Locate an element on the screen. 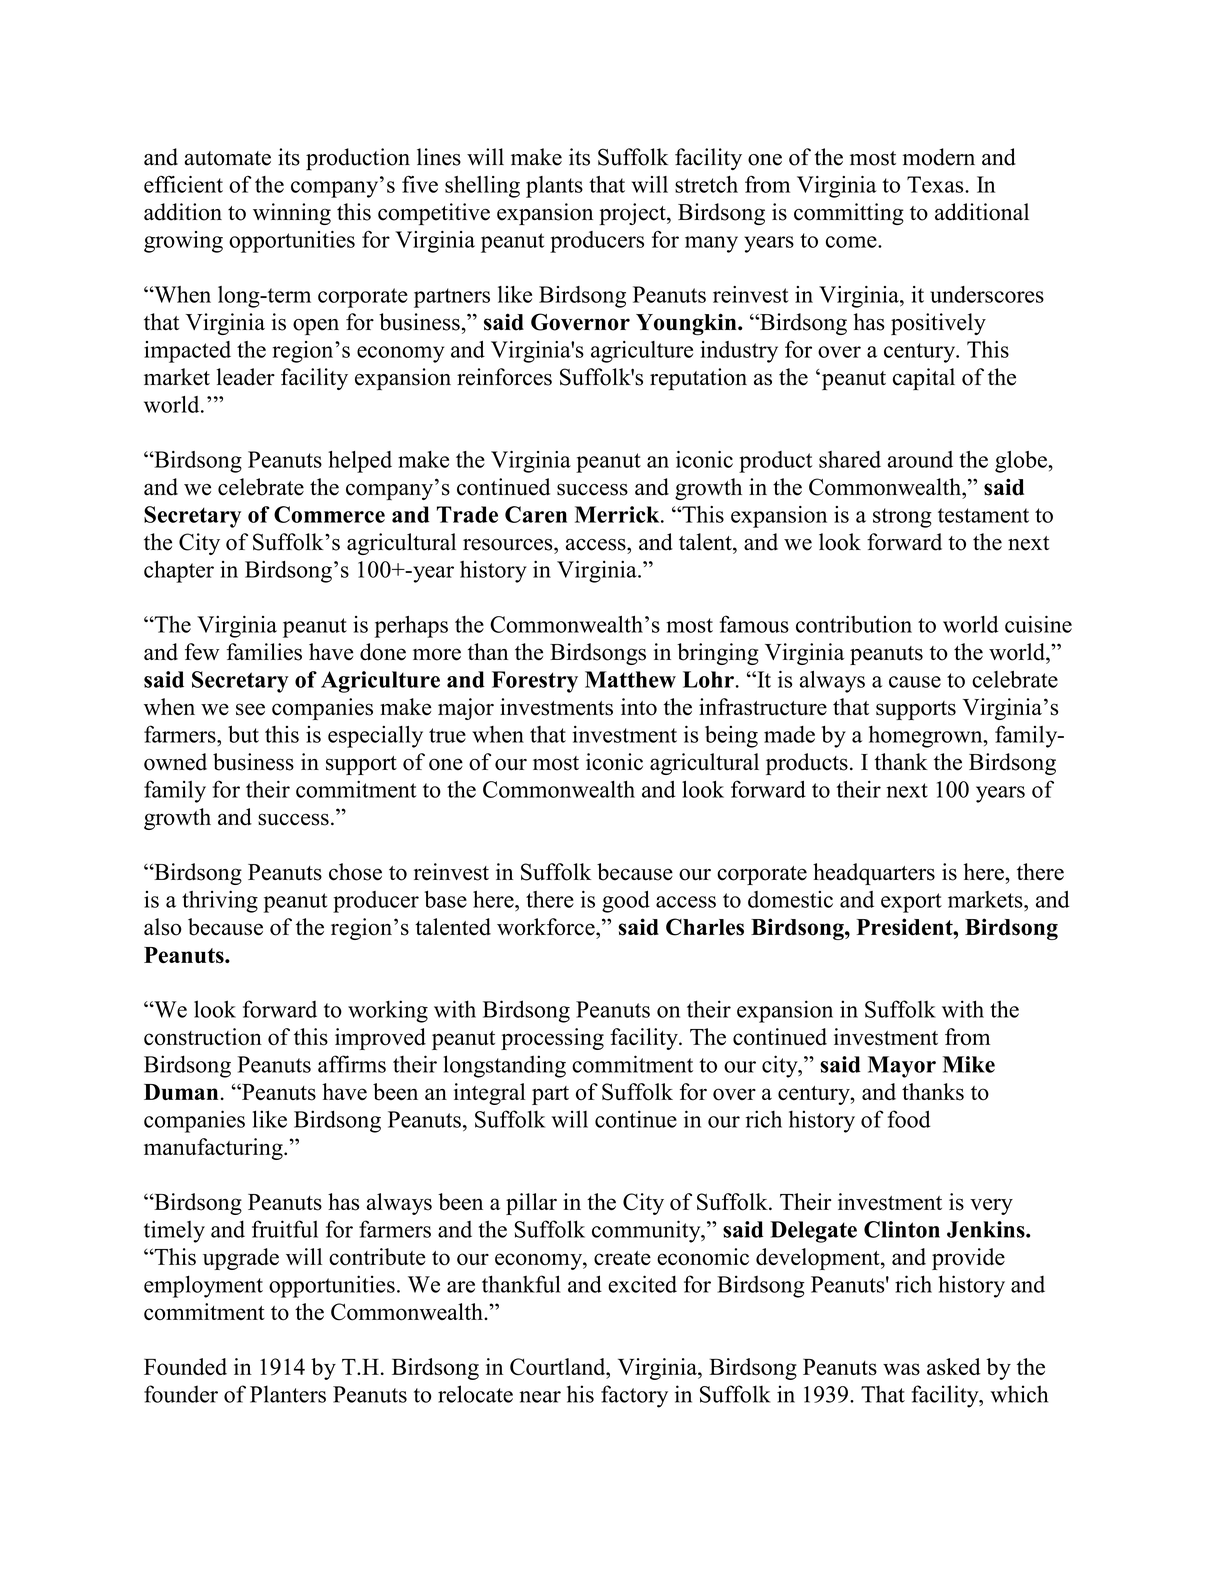 This screenshot has height=1578, width=1220. winning is located at coordinates (292, 214).
